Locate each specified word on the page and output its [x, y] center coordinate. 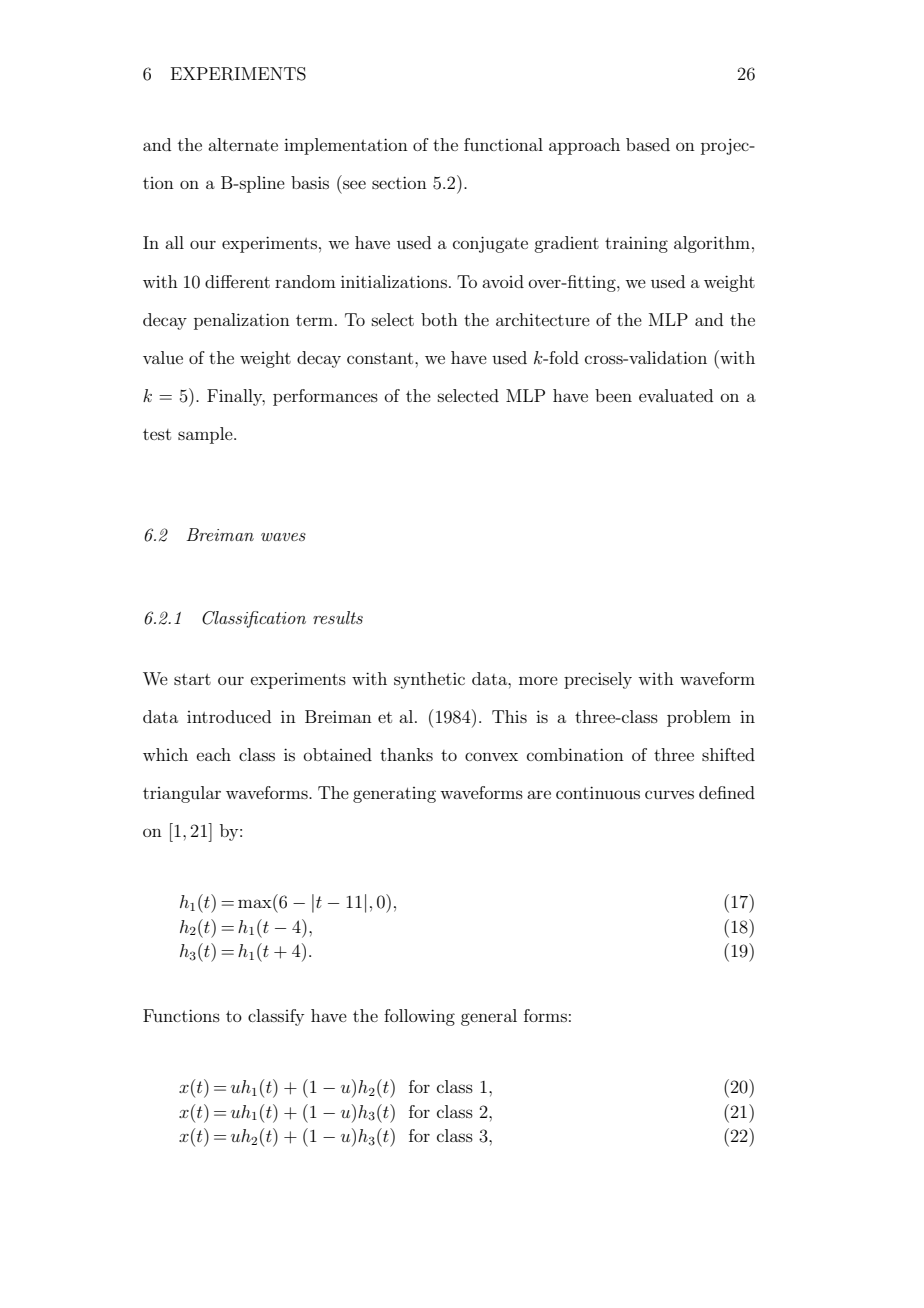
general [489, 1017]
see [354, 184]
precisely [598, 680]
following [419, 1017]
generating [394, 795]
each [214, 754]
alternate [243, 144]
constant [381, 358]
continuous [598, 792]
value [163, 357]
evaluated [676, 395]
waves [283, 537]
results [338, 617]
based [648, 144]
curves [669, 794]
